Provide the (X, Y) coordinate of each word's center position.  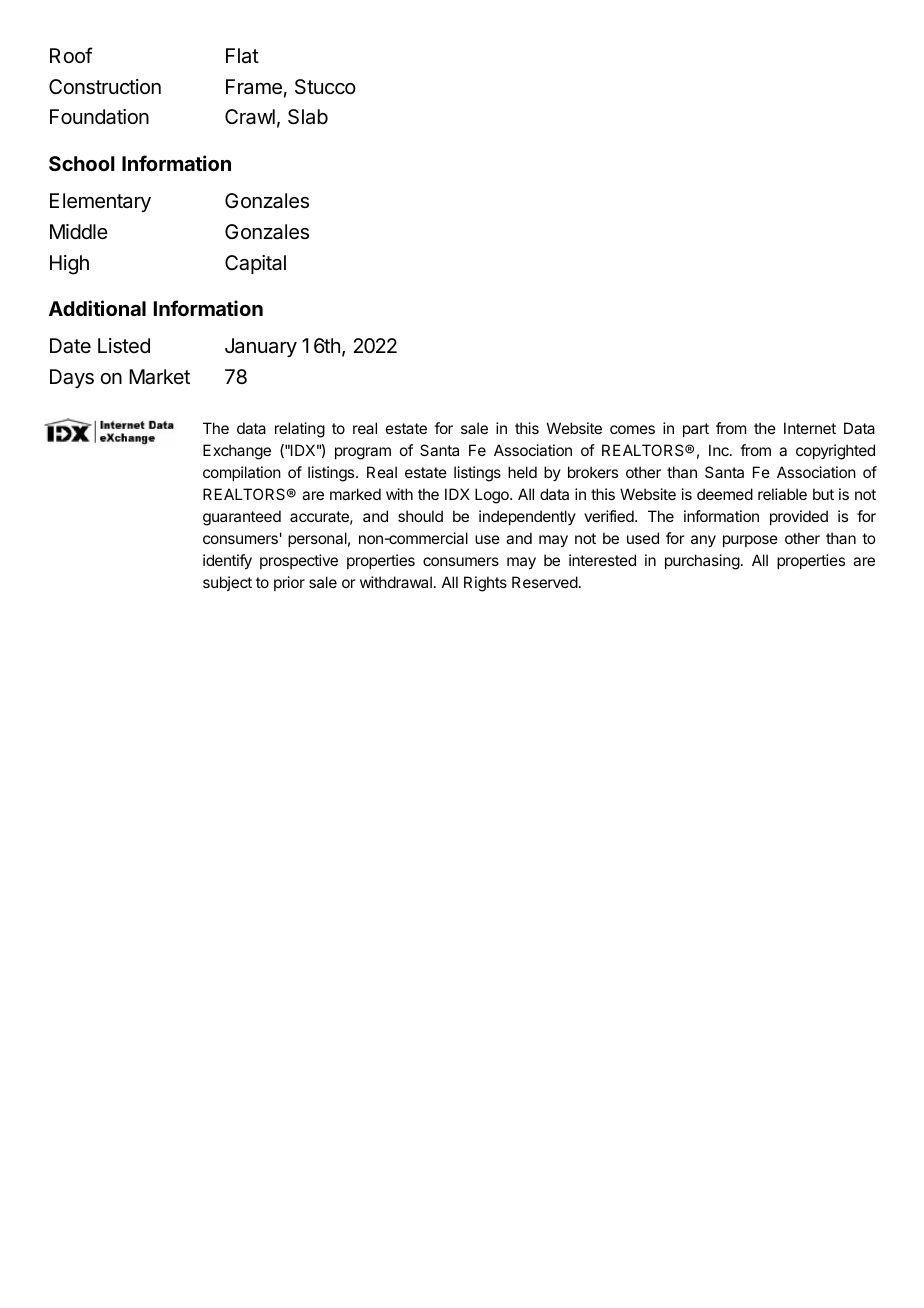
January (261, 347)
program (363, 453)
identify (227, 562)
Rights (485, 584)
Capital (255, 264)
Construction (105, 87)
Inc (720, 450)
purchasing (702, 562)
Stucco (325, 87)
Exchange (237, 452)
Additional (97, 308)
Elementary (100, 202)
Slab (308, 117)
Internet (810, 428)
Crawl (250, 117)
